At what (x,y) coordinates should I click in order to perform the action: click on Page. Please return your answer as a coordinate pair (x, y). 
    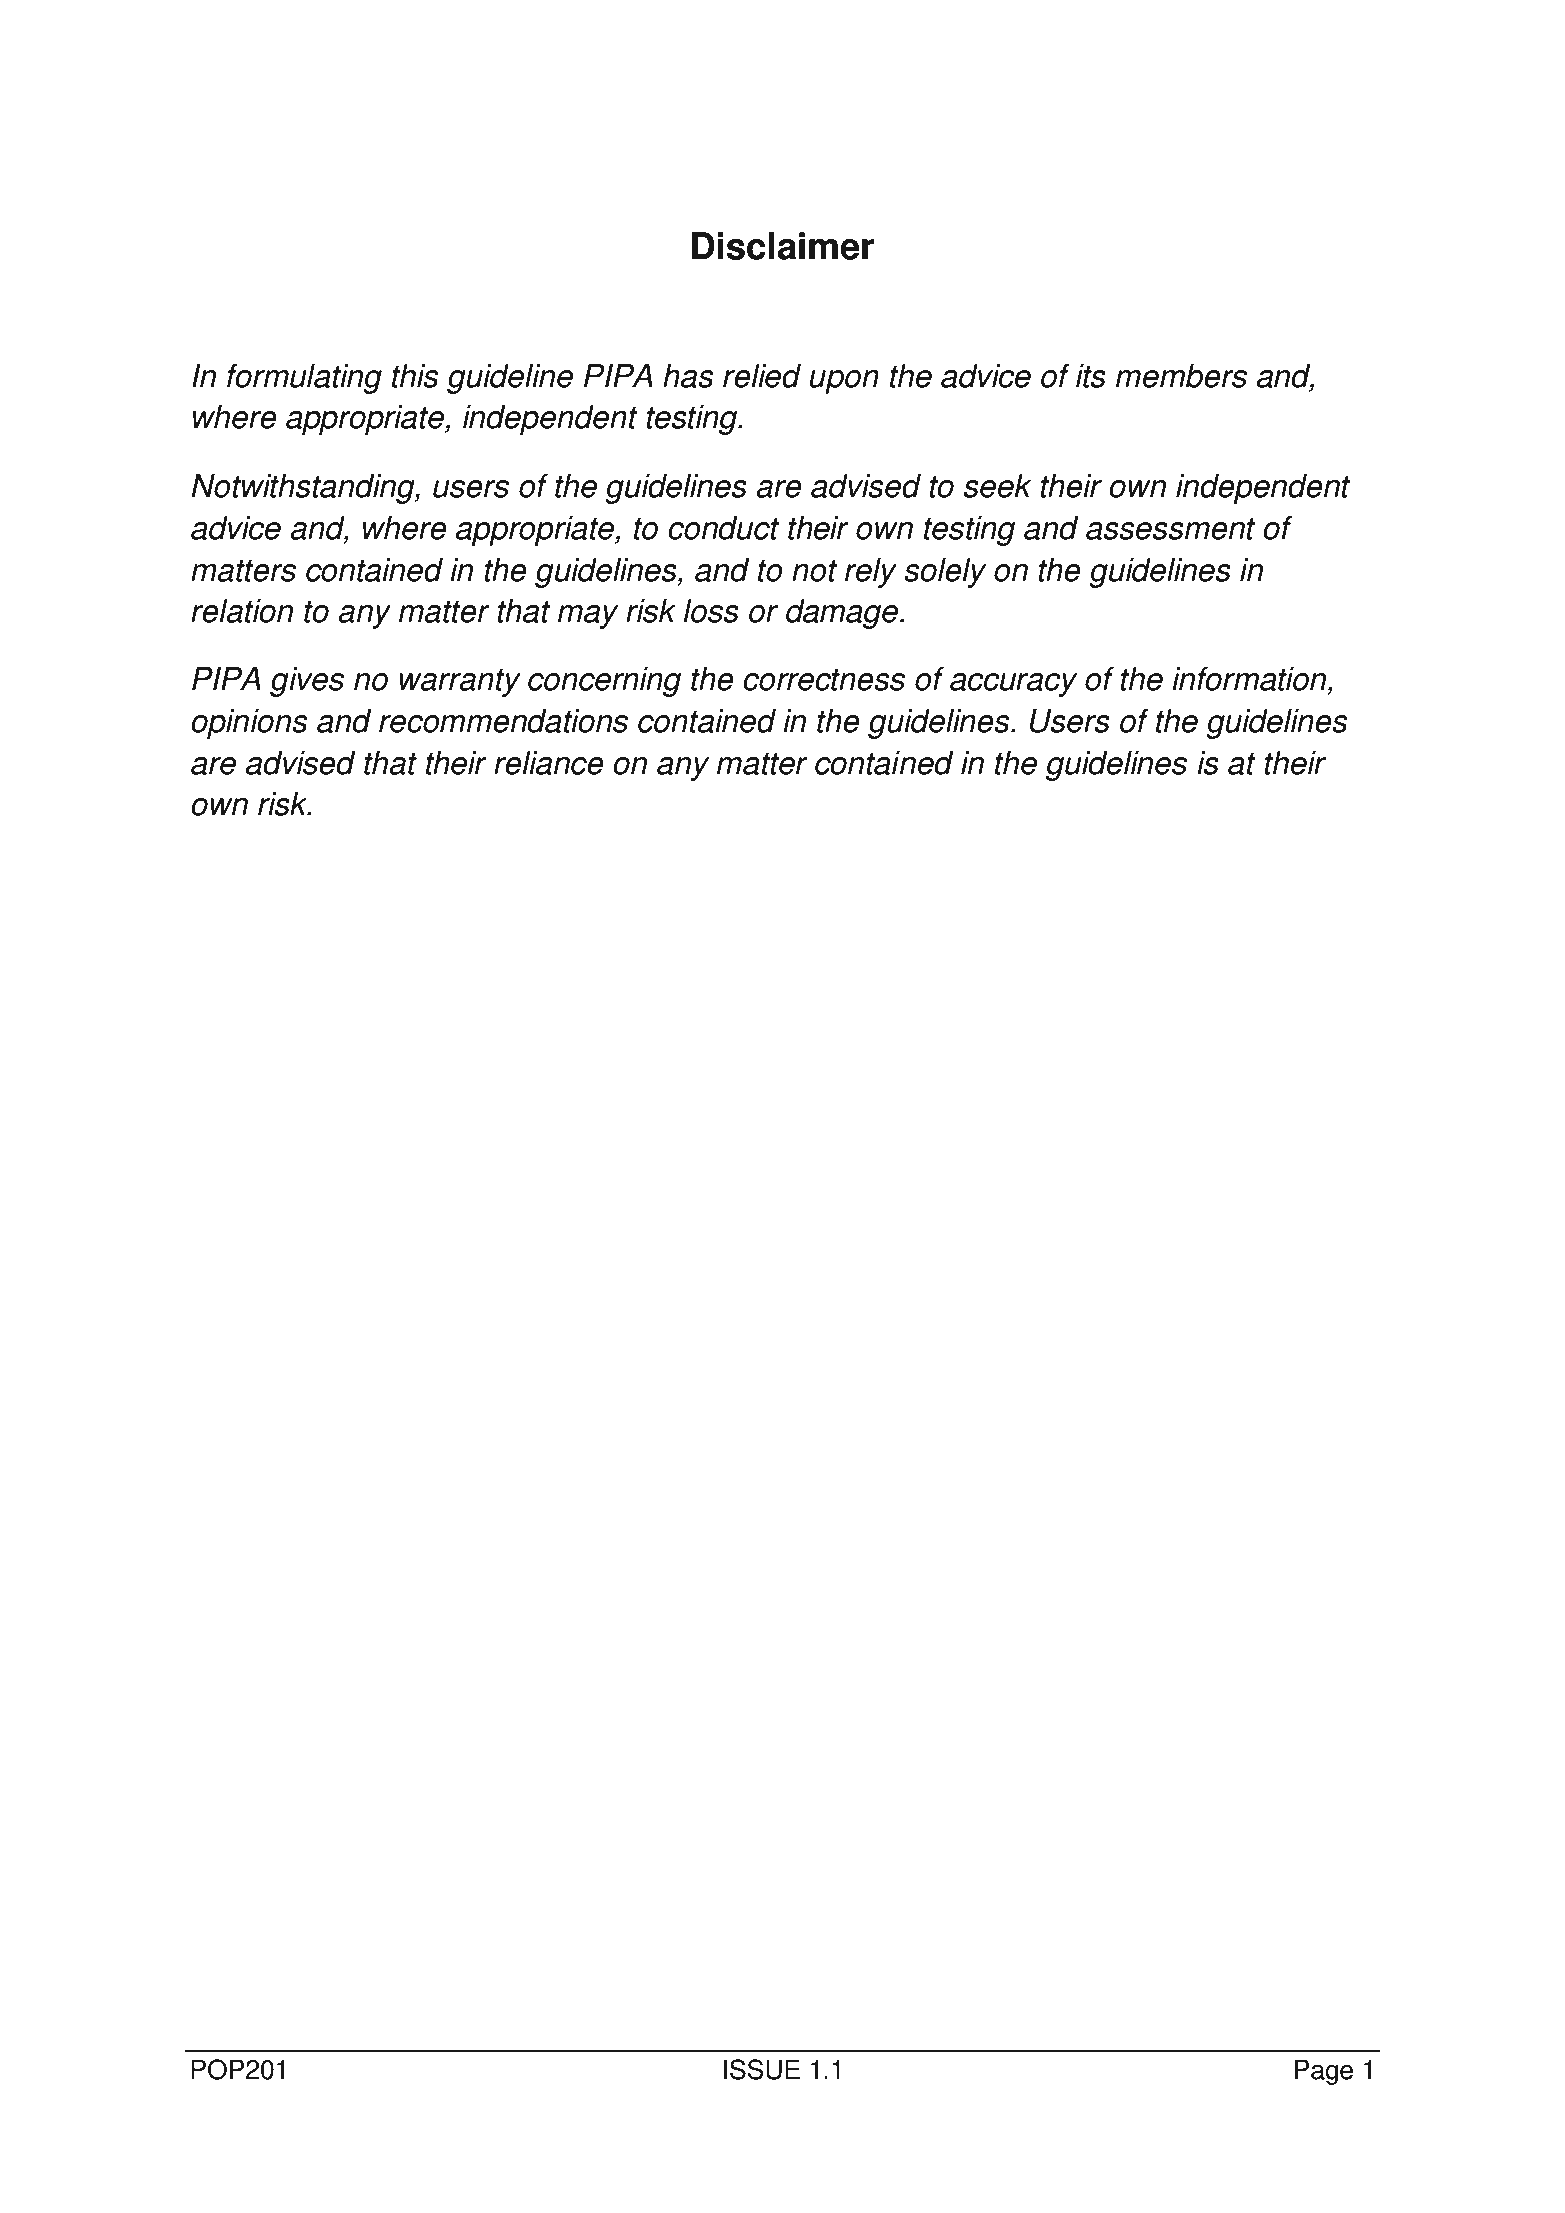
    Looking at the image, I should click on (1324, 2072).
